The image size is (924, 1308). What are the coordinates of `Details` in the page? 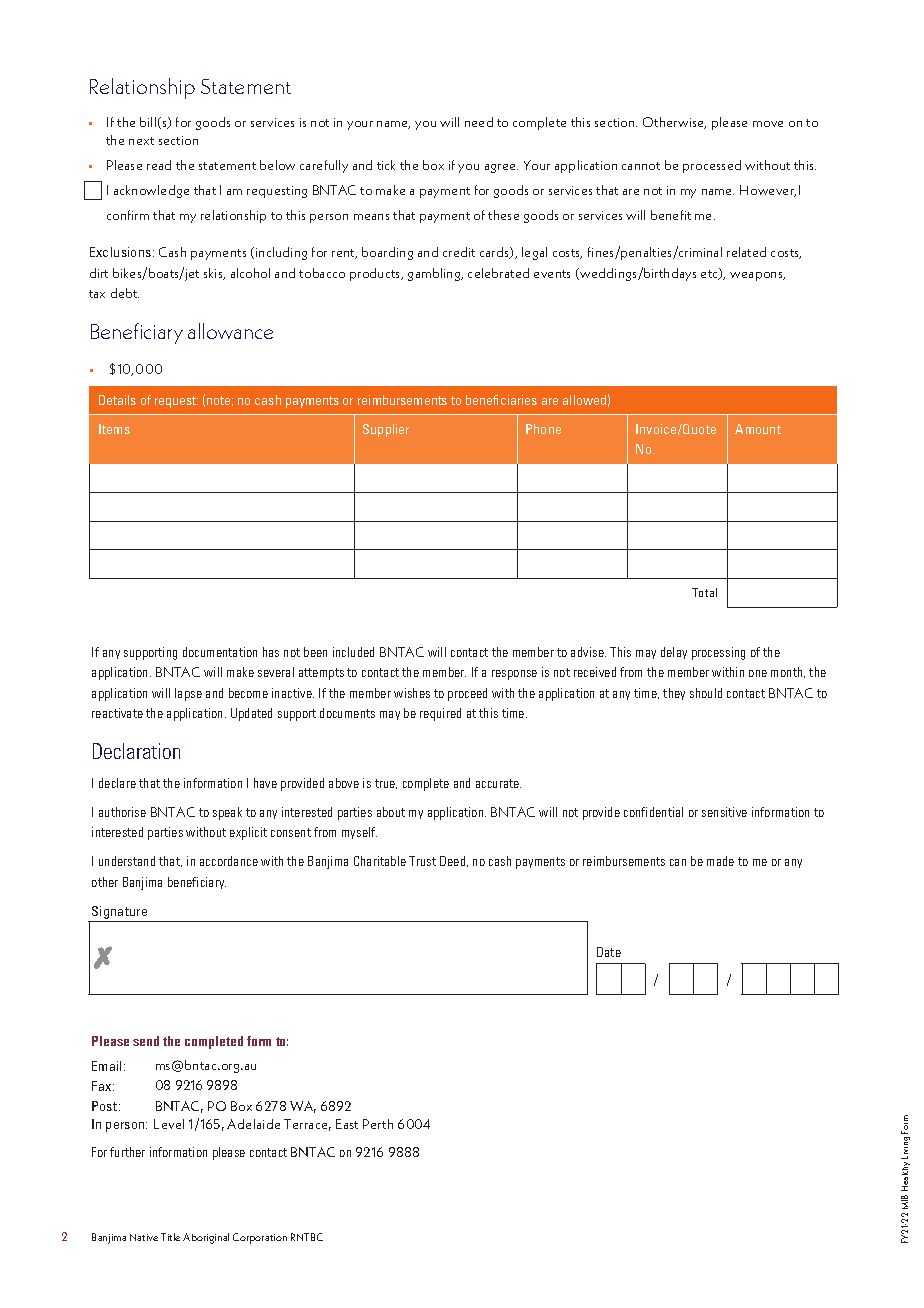 It's located at (117, 400).
